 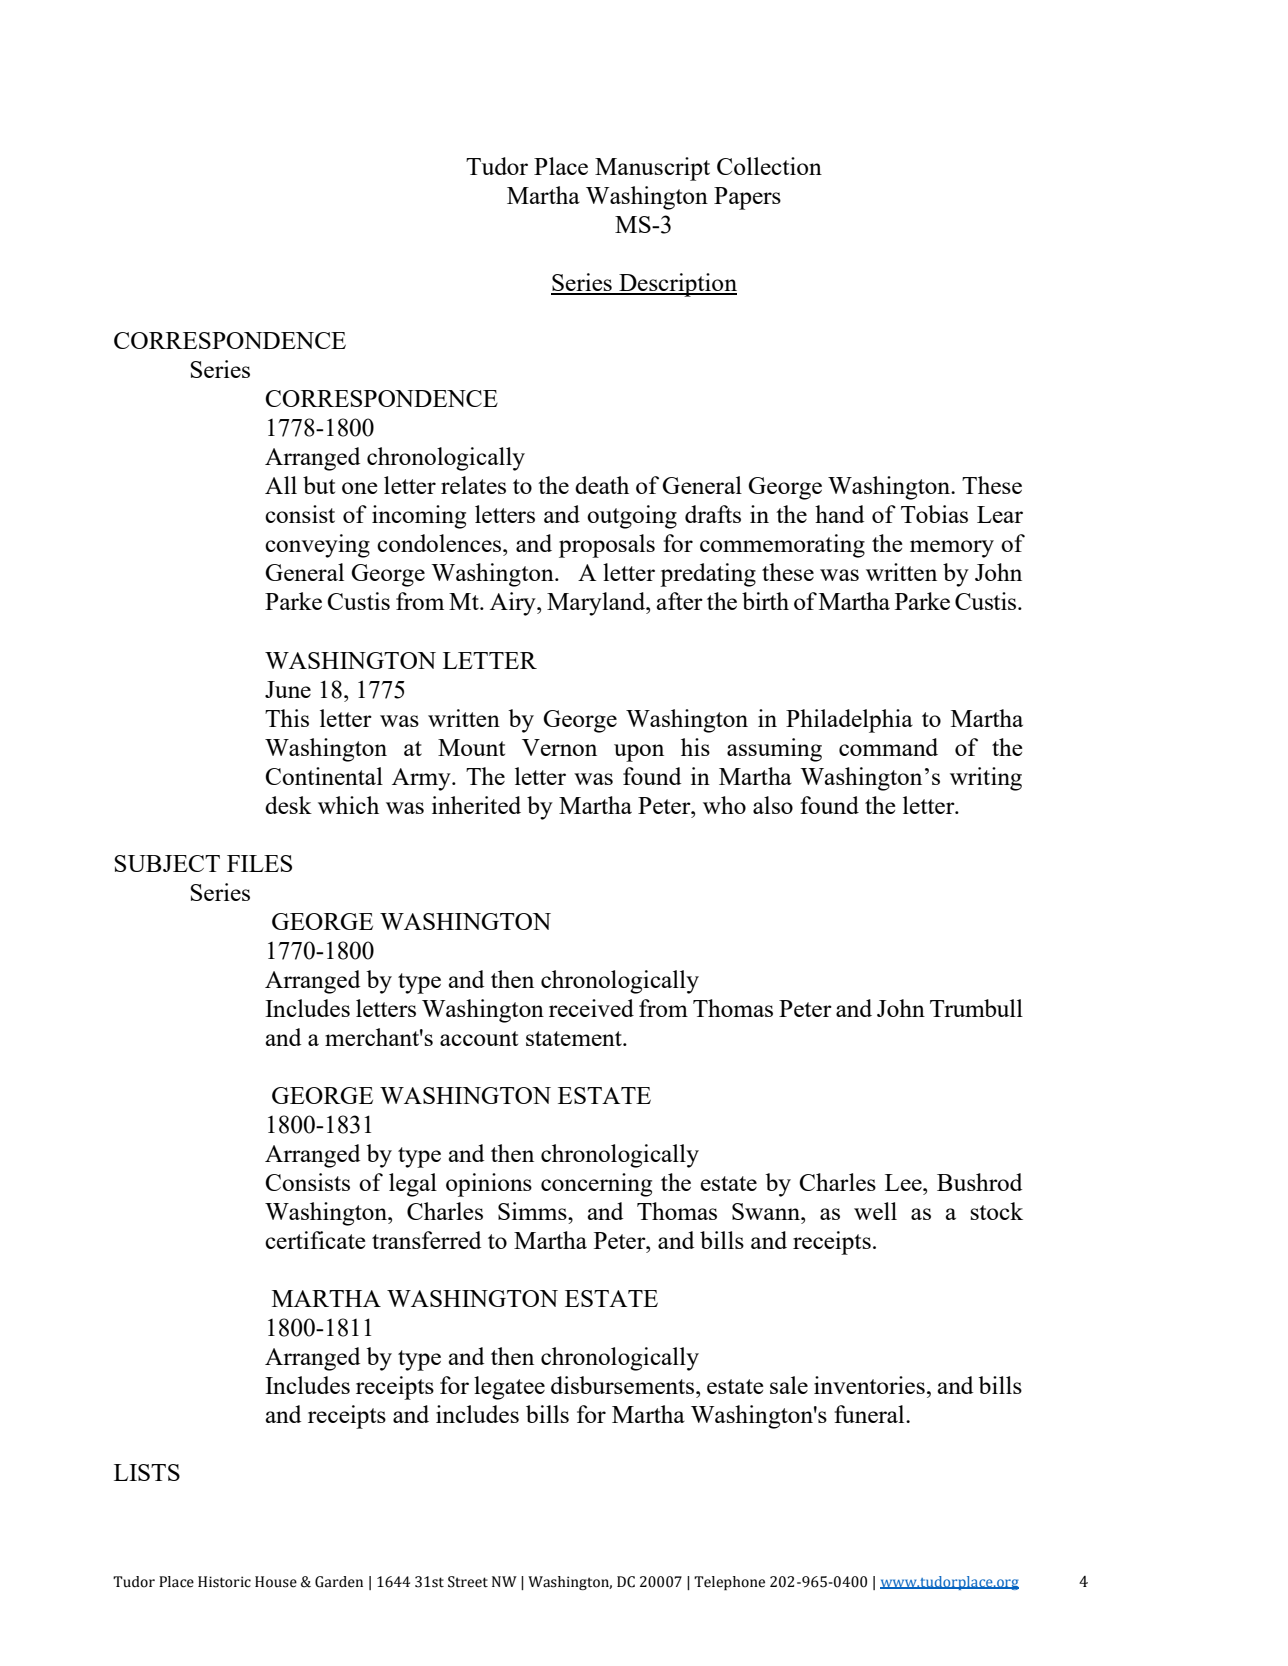 I want to click on conveying, so click(x=317, y=546).
